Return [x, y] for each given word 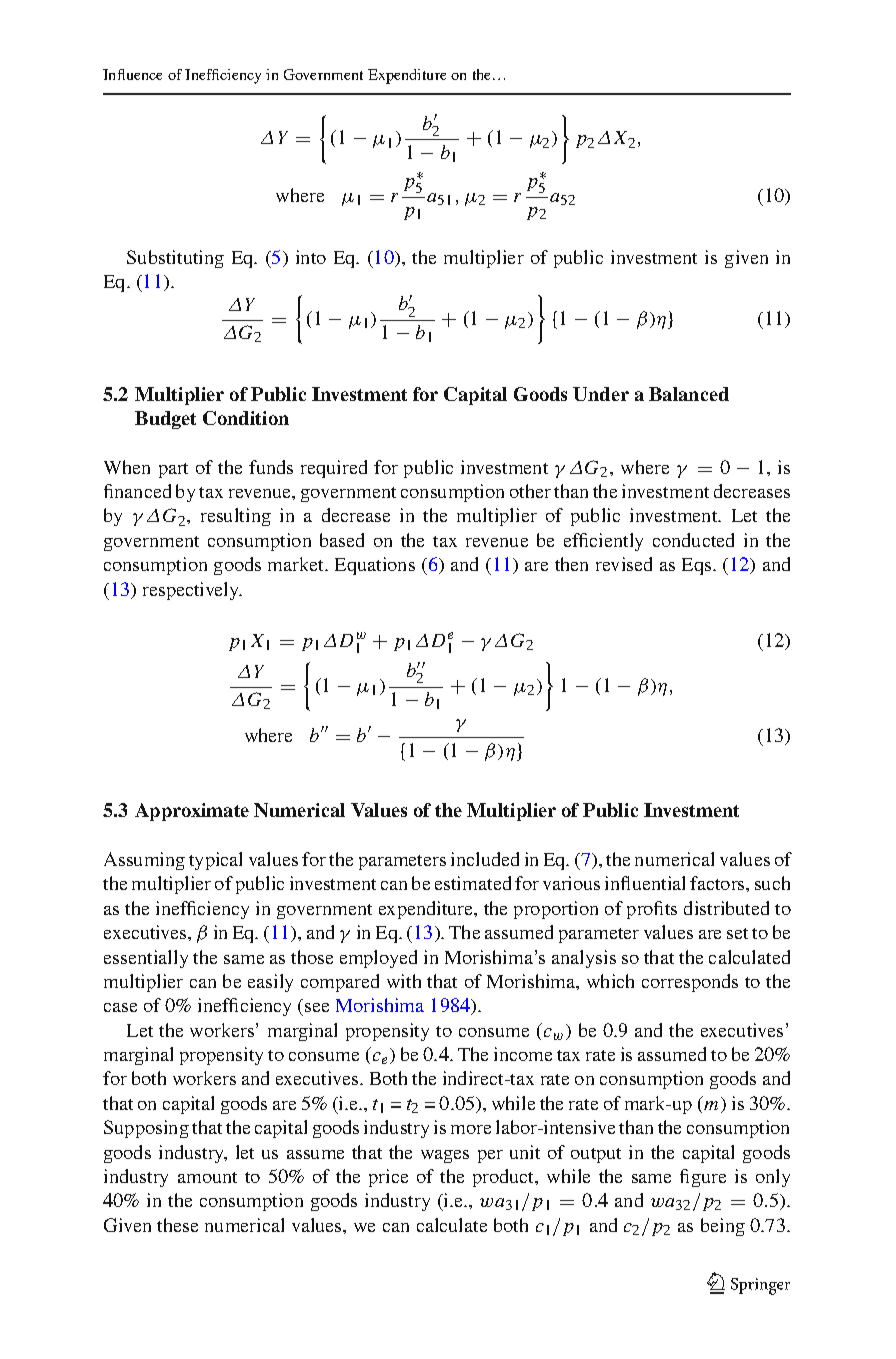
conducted [693, 540]
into [311, 257]
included [485, 859]
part [173, 470]
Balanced [689, 394]
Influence [132, 74]
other [530, 491]
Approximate [192, 812]
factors [718, 883]
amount [207, 1177]
